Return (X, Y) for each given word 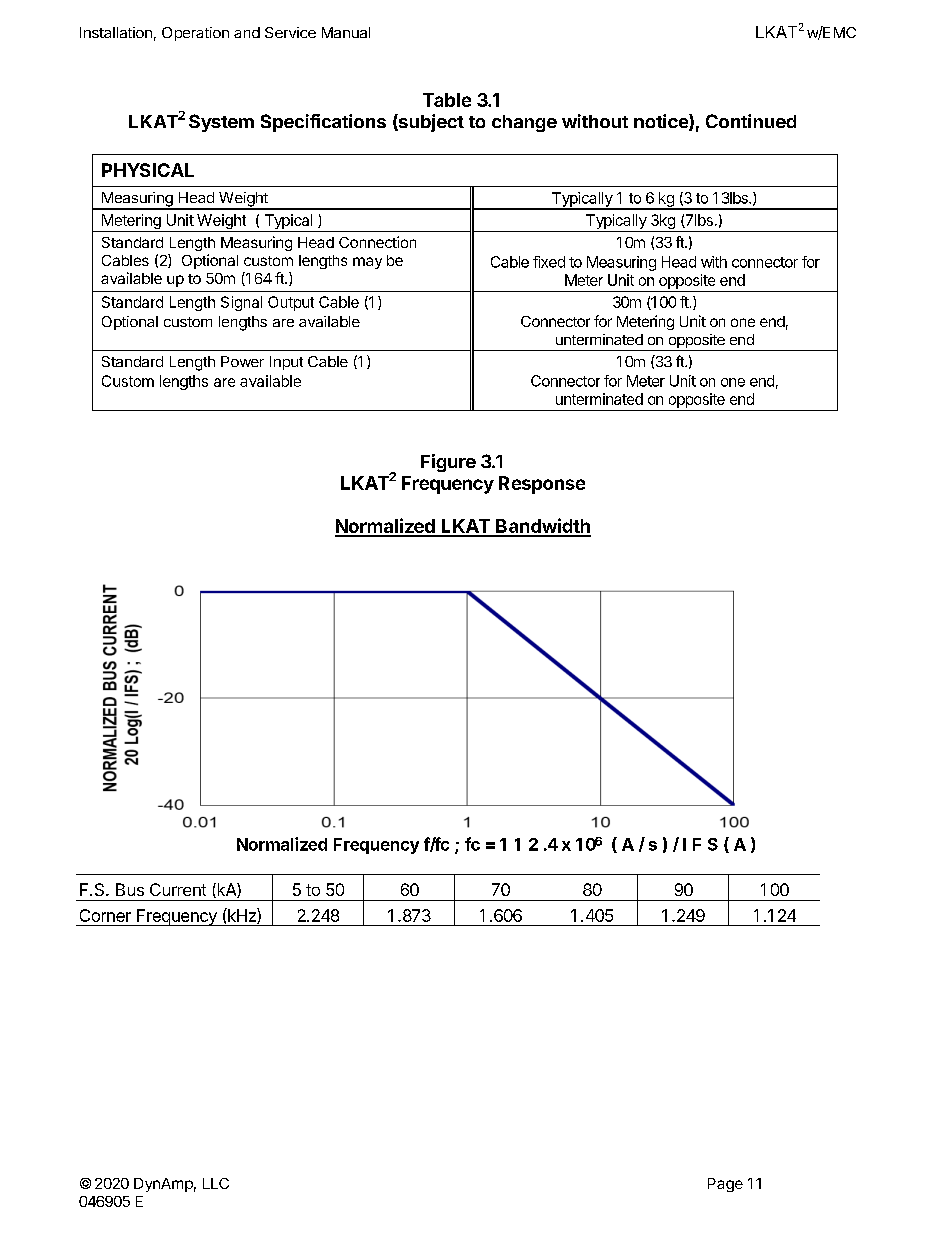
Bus (130, 889)
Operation (195, 34)
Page (725, 1185)
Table (447, 100)
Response (542, 485)
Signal (241, 303)
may (367, 263)
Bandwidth (542, 527)
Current (178, 889)
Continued (751, 121)
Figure (448, 463)
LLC (216, 1183)
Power (242, 361)
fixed (549, 262)
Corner (105, 915)
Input (286, 363)
